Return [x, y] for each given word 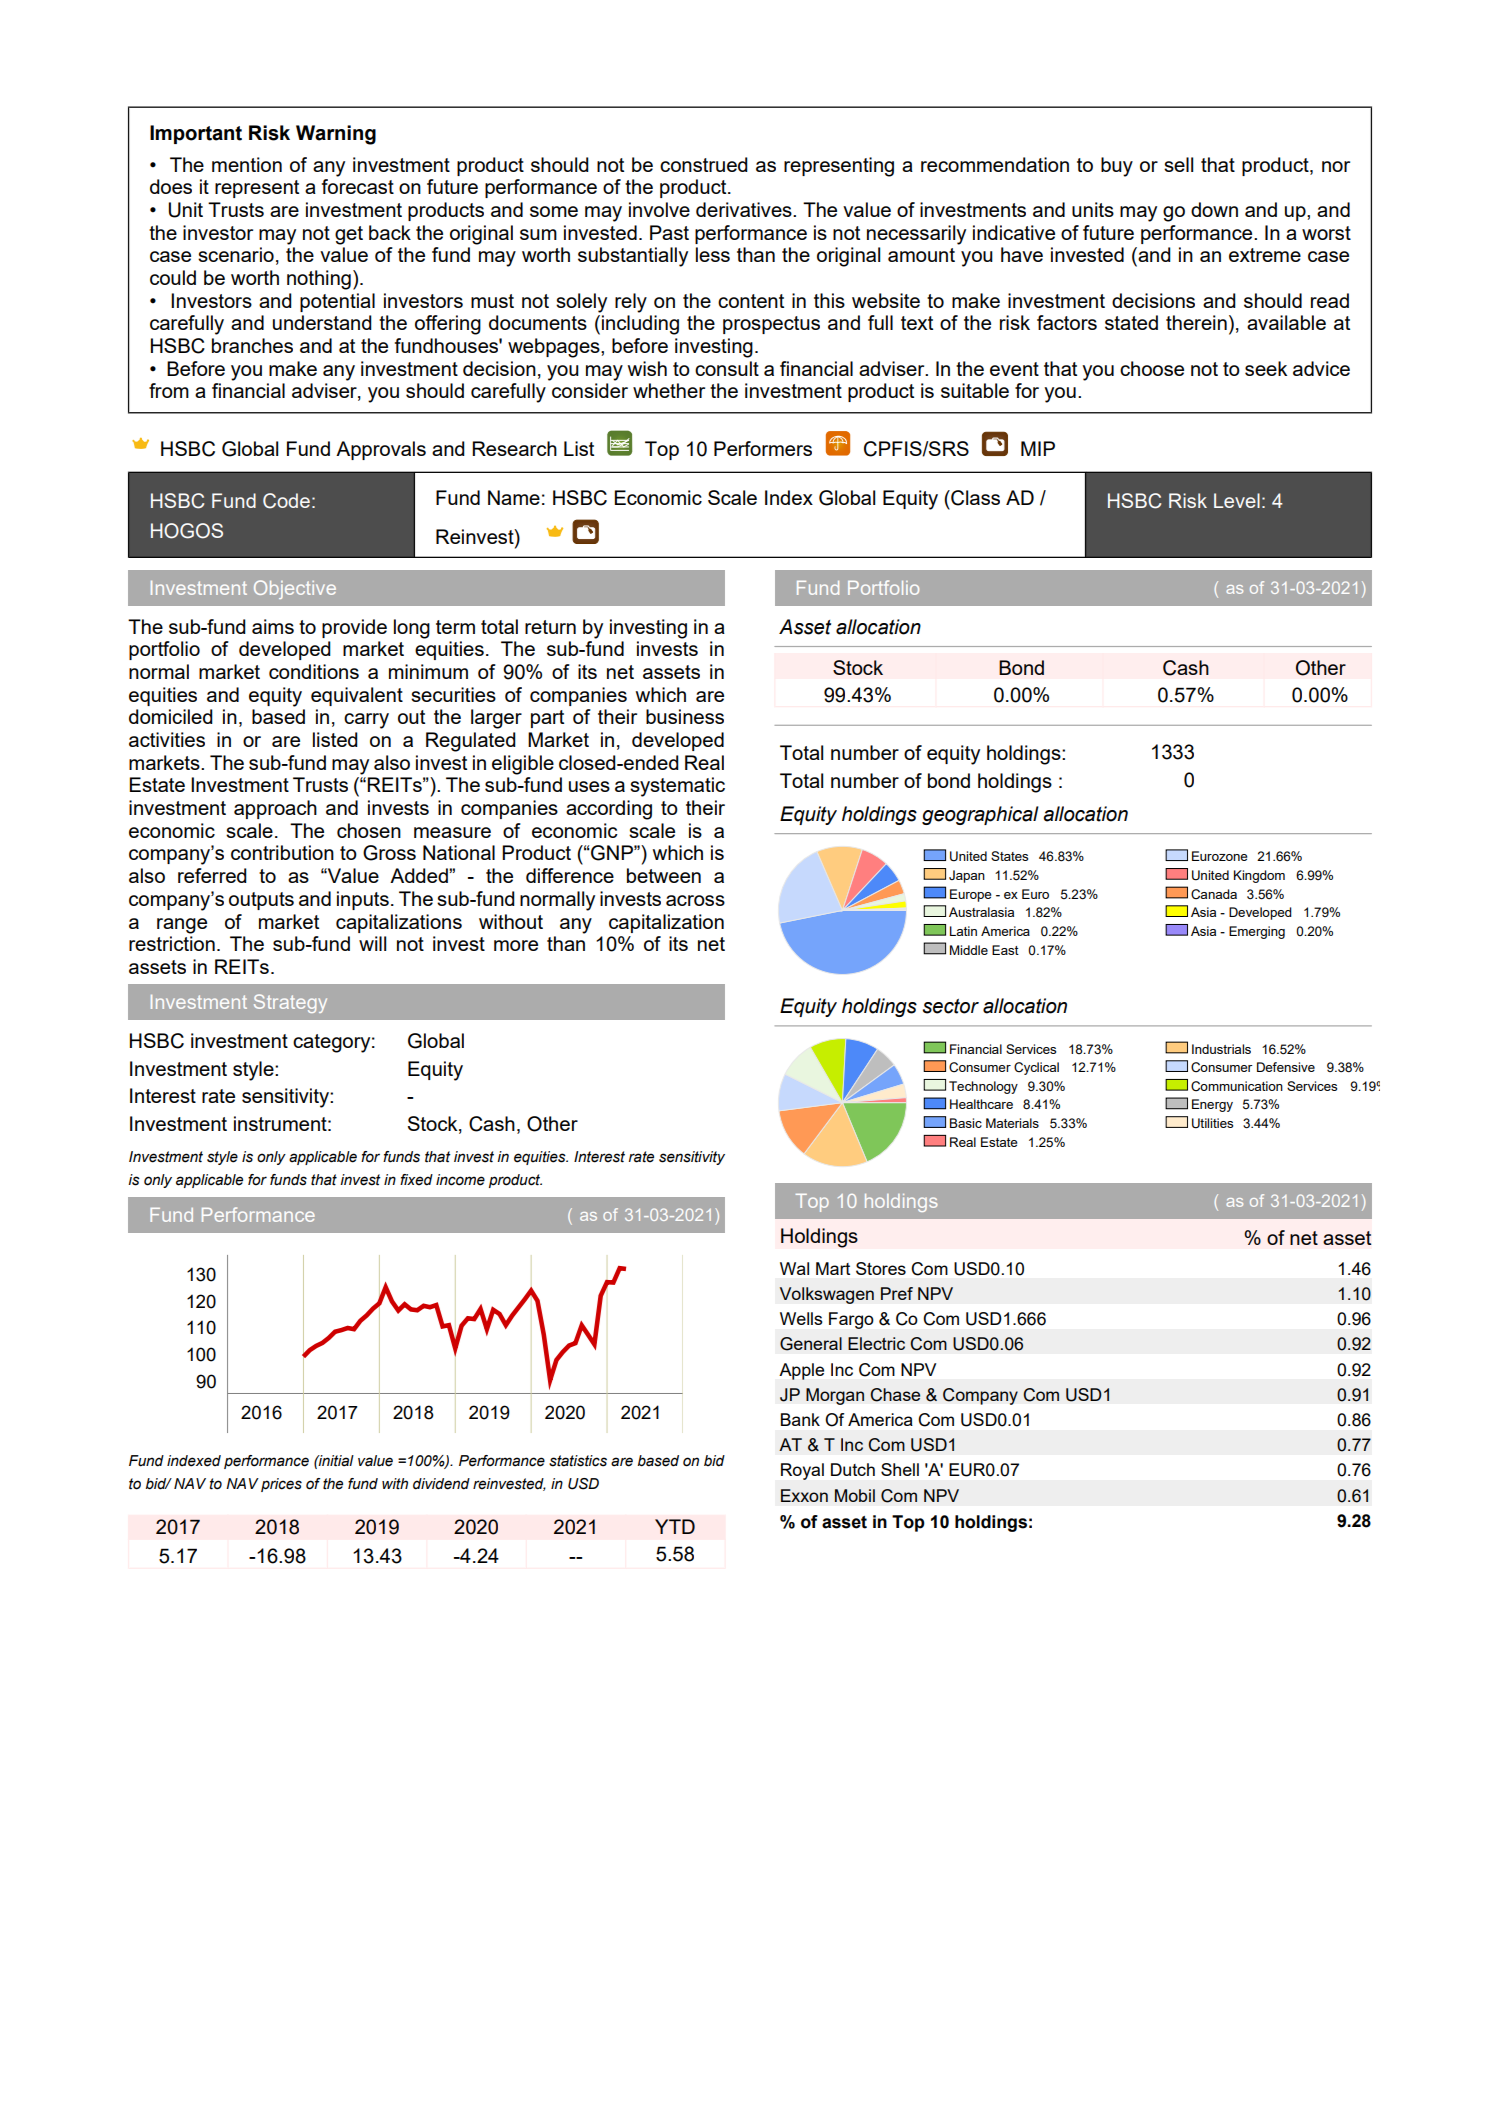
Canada [1214, 894]
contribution [282, 852]
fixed [416, 1180]
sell [1178, 164]
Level [1237, 500]
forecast [358, 186]
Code [286, 501]
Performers [763, 448]
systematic [677, 787]
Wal [794, 1268]
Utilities [1212, 1123]
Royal [802, 1471]
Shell [900, 1469]
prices [281, 1485]
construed [704, 164]
